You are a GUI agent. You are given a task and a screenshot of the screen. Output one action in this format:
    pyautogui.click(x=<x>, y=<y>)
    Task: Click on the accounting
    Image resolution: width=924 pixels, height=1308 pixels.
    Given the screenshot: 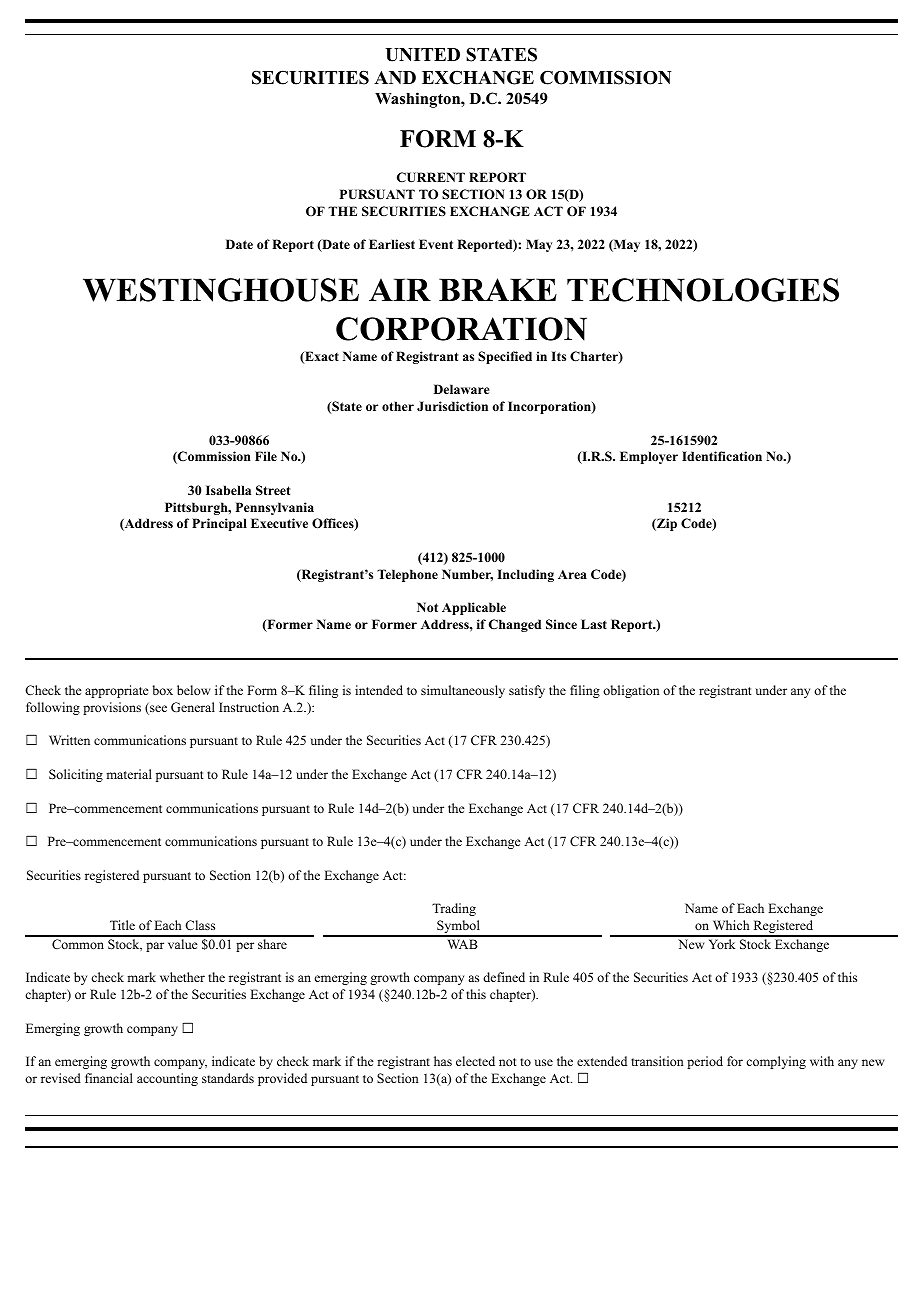 What is the action you would take?
    pyautogui.click(x=167, y=1079)
